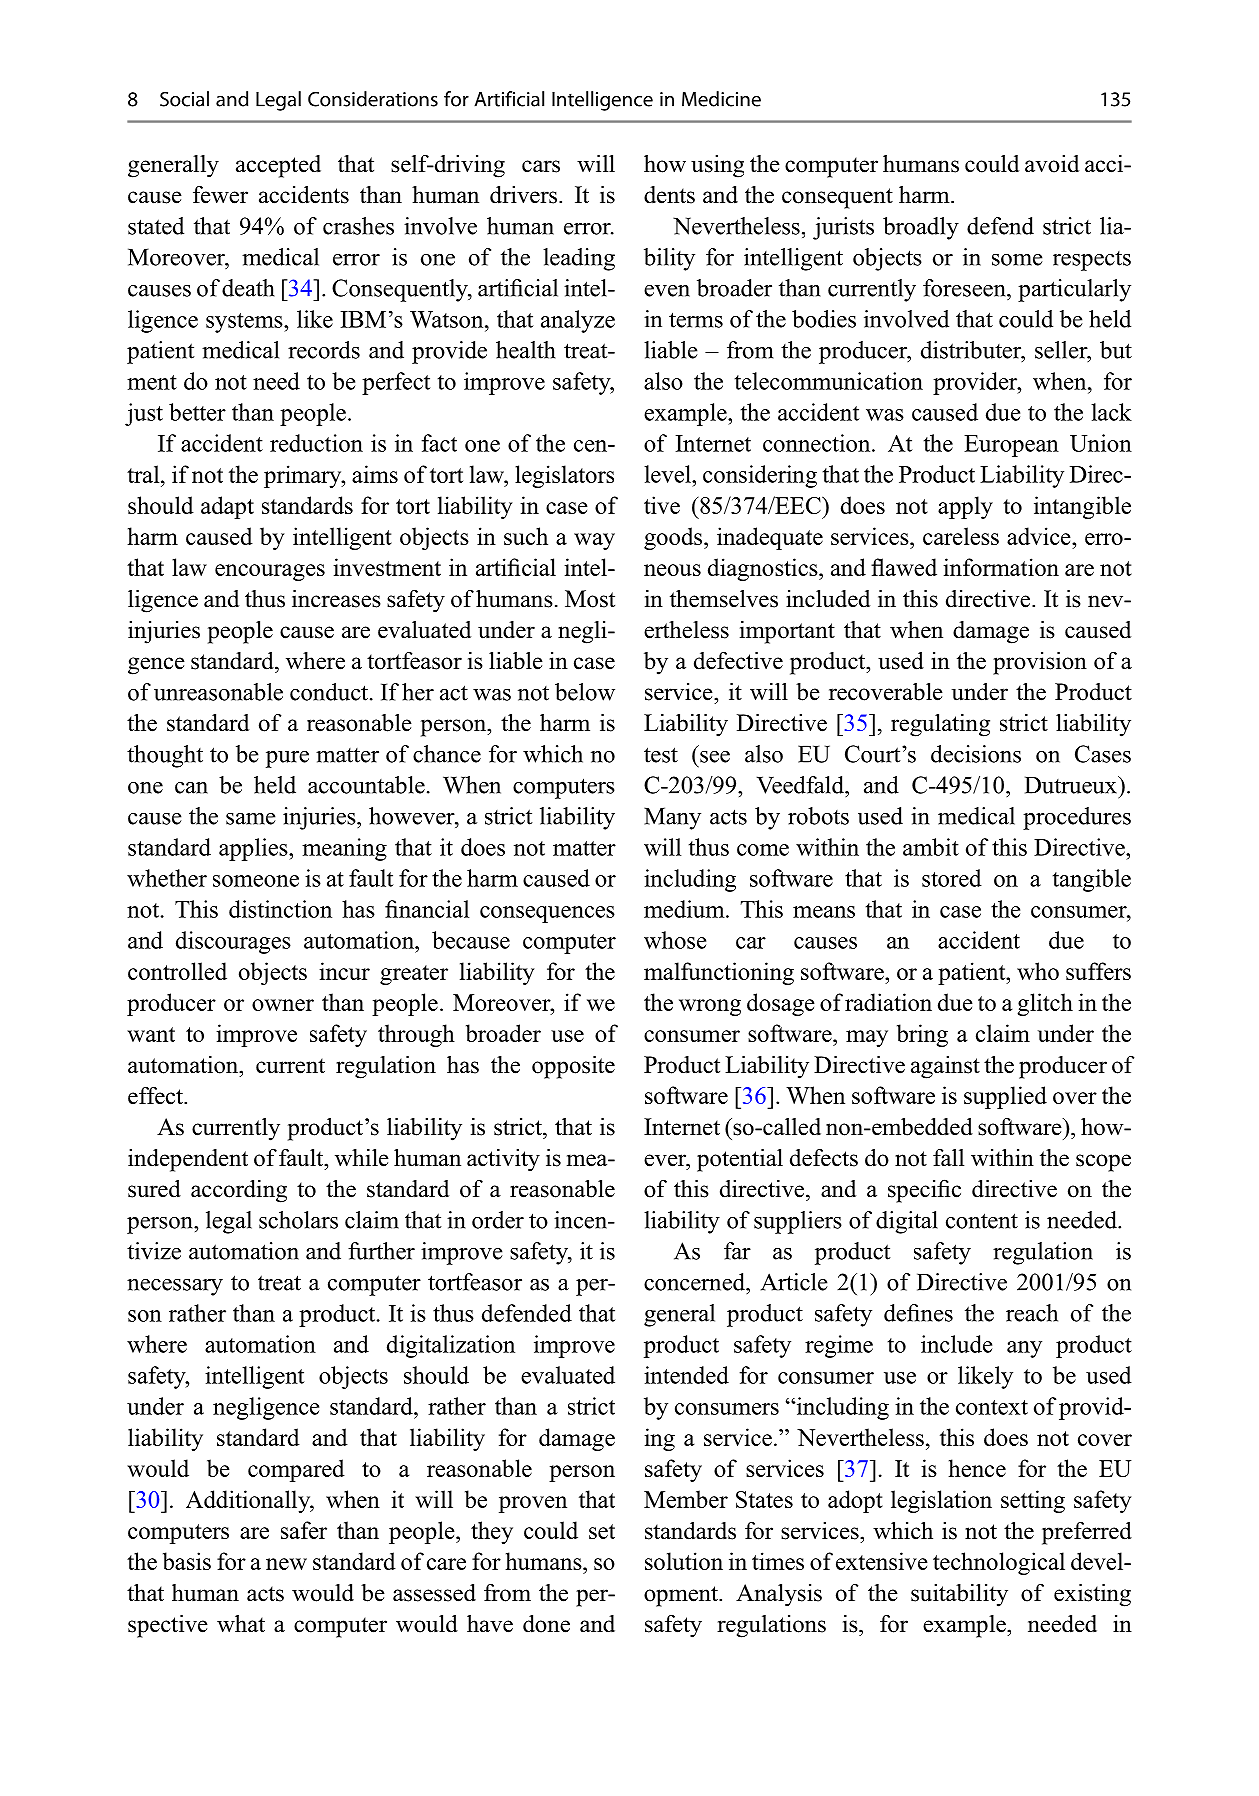 The height and width of the page is (1796, 1259). What do you see at coordinates (952, 878) in the page?
I see `stored` at bounding box center [952, 878].
